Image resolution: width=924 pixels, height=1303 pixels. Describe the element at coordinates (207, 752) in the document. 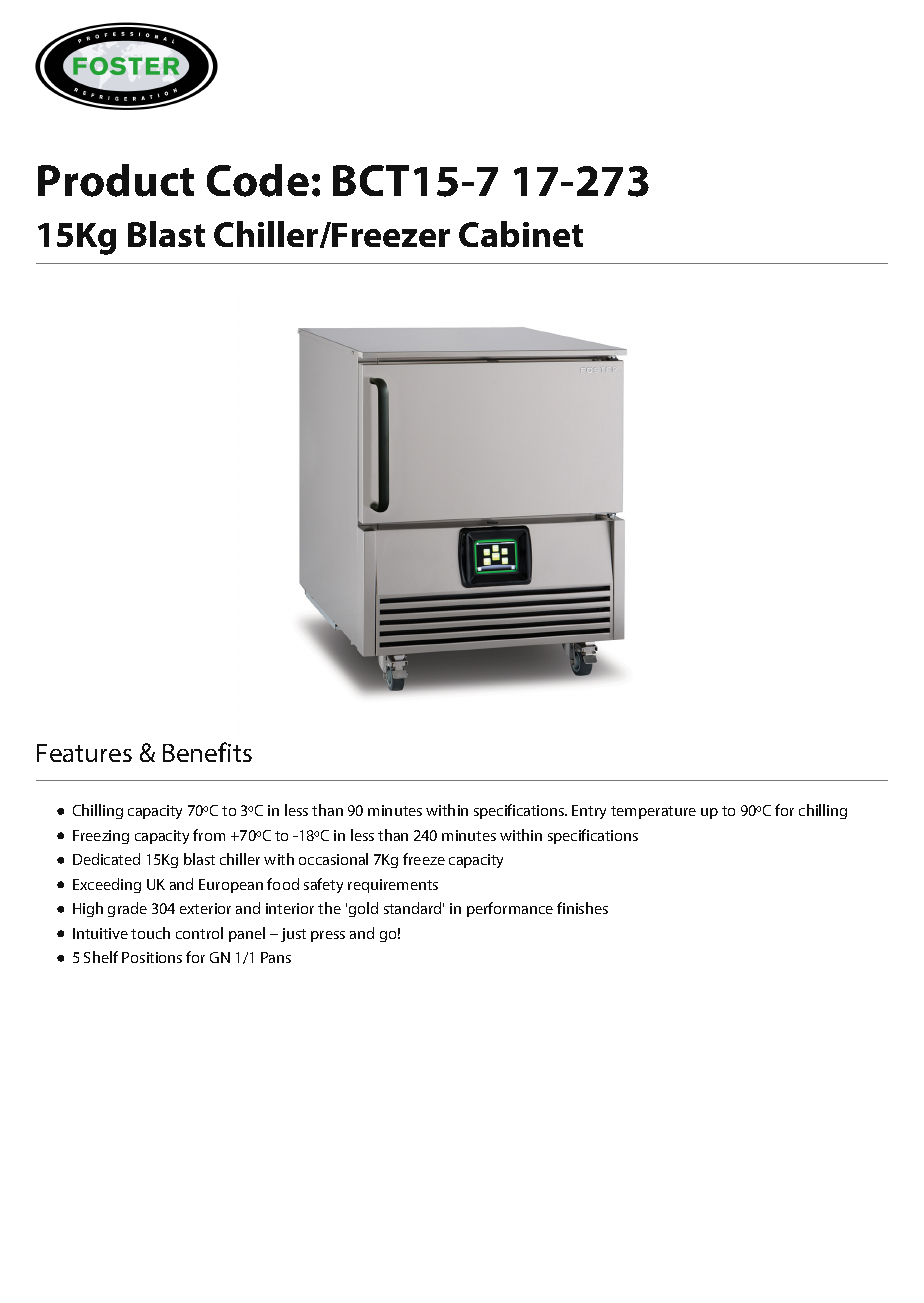

I see `Benefits` at that location.
